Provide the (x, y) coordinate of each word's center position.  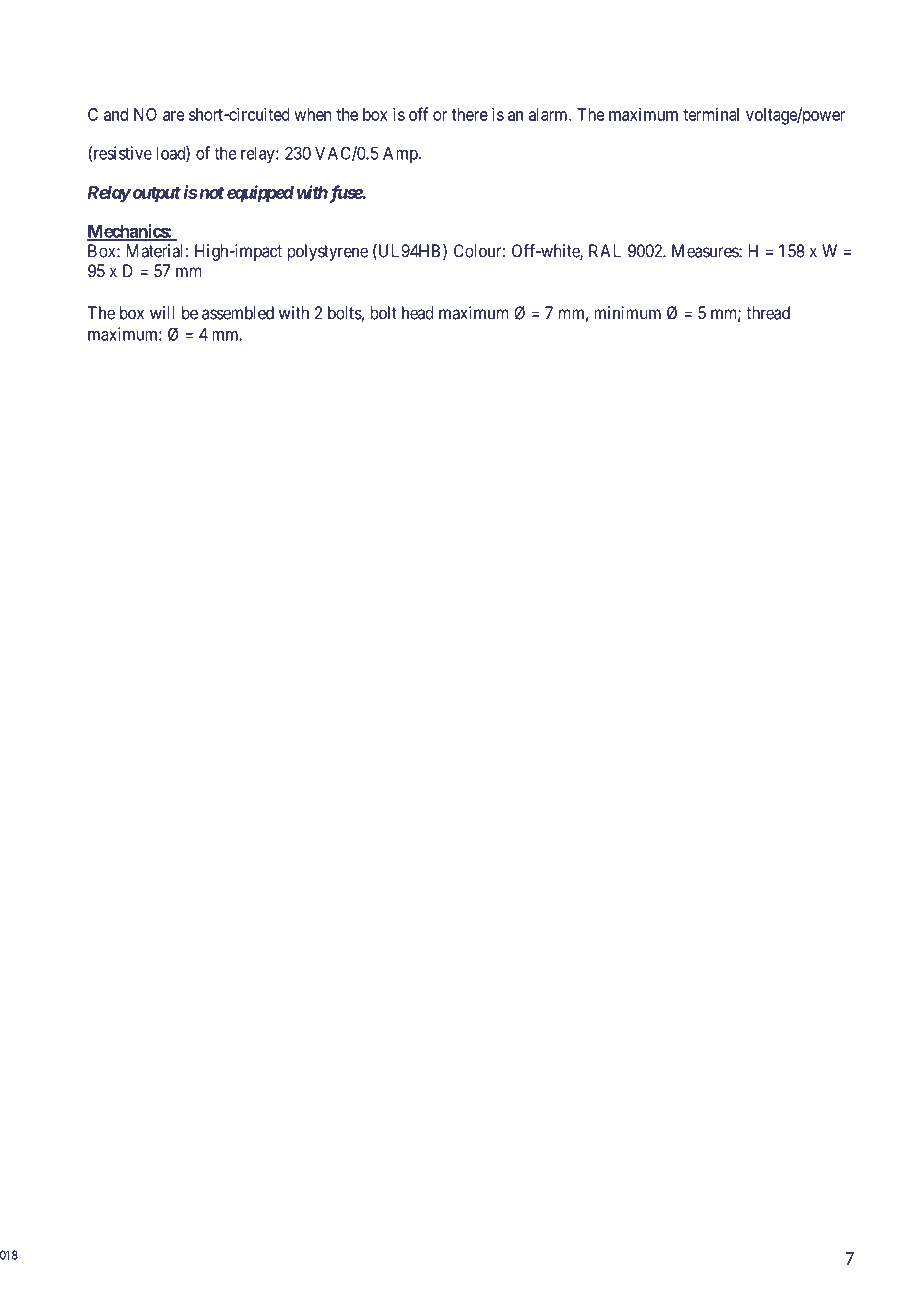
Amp (401, 154)
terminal (711, 114)
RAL (605, 251)
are (174, 116)
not (211, 193)
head (418, 313)
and (116, 114)
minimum (627, 313)
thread (768, 313)
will (162, 313)
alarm (549, 114)
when (313, 114)
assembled (238, 313)
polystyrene (327, 252)
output (155, 195)
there (470, 114)
